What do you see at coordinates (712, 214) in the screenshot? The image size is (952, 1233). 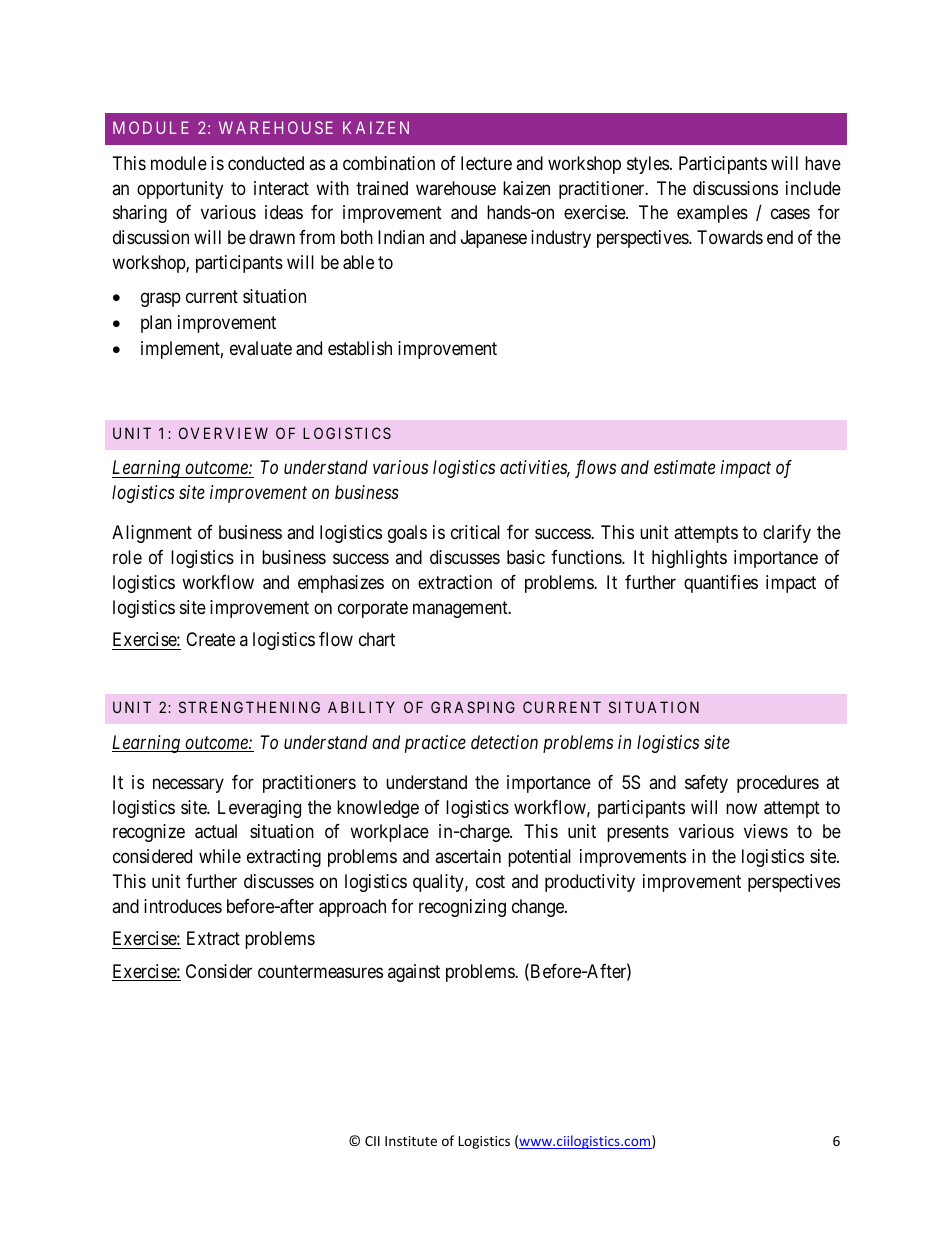 I see `examples` at bounding box center [712, 214].
